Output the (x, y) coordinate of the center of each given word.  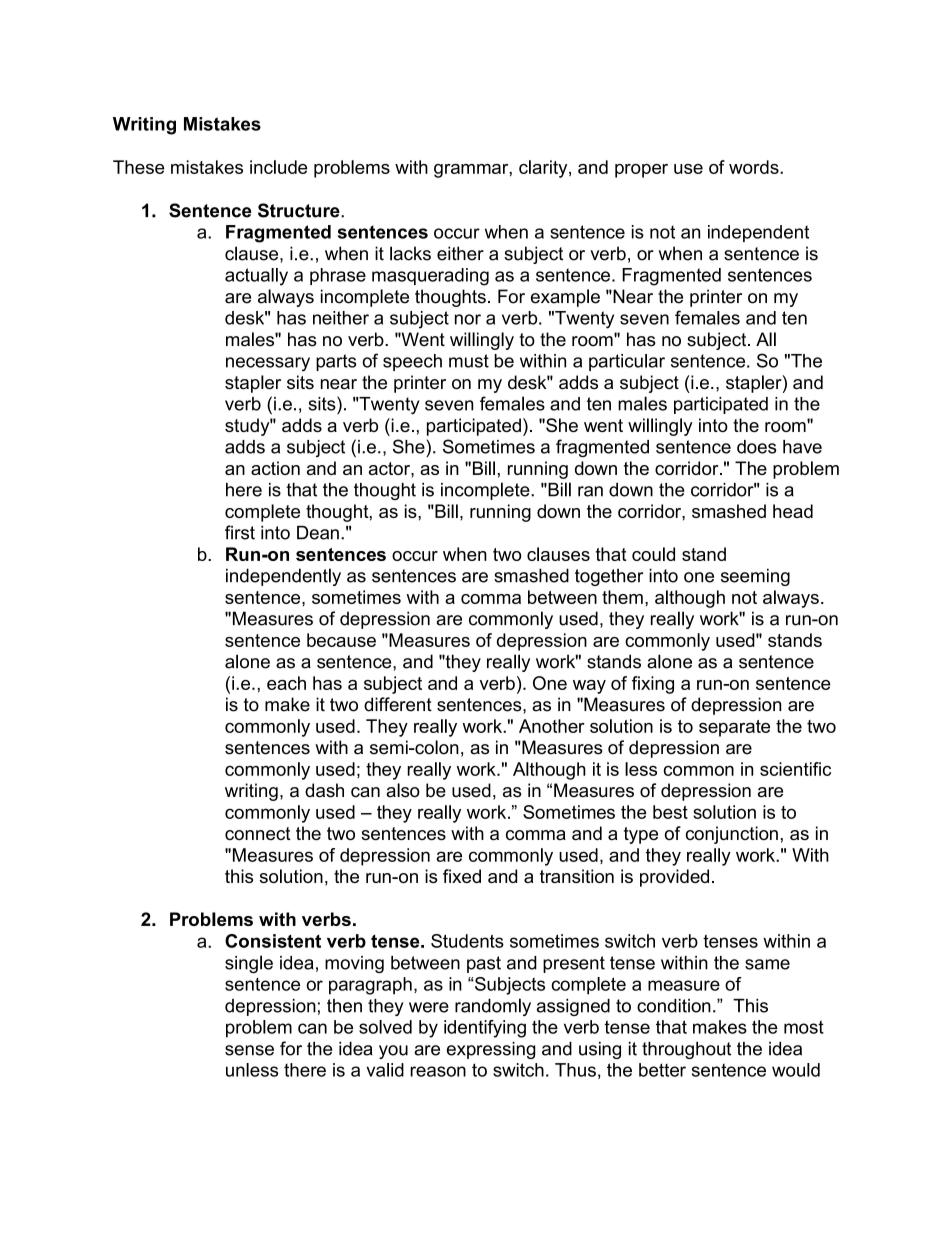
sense (249, 1050)
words (755, 167)
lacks (410, 253)
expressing (491, 1050)
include (278, 167)
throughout (686, 1050)
